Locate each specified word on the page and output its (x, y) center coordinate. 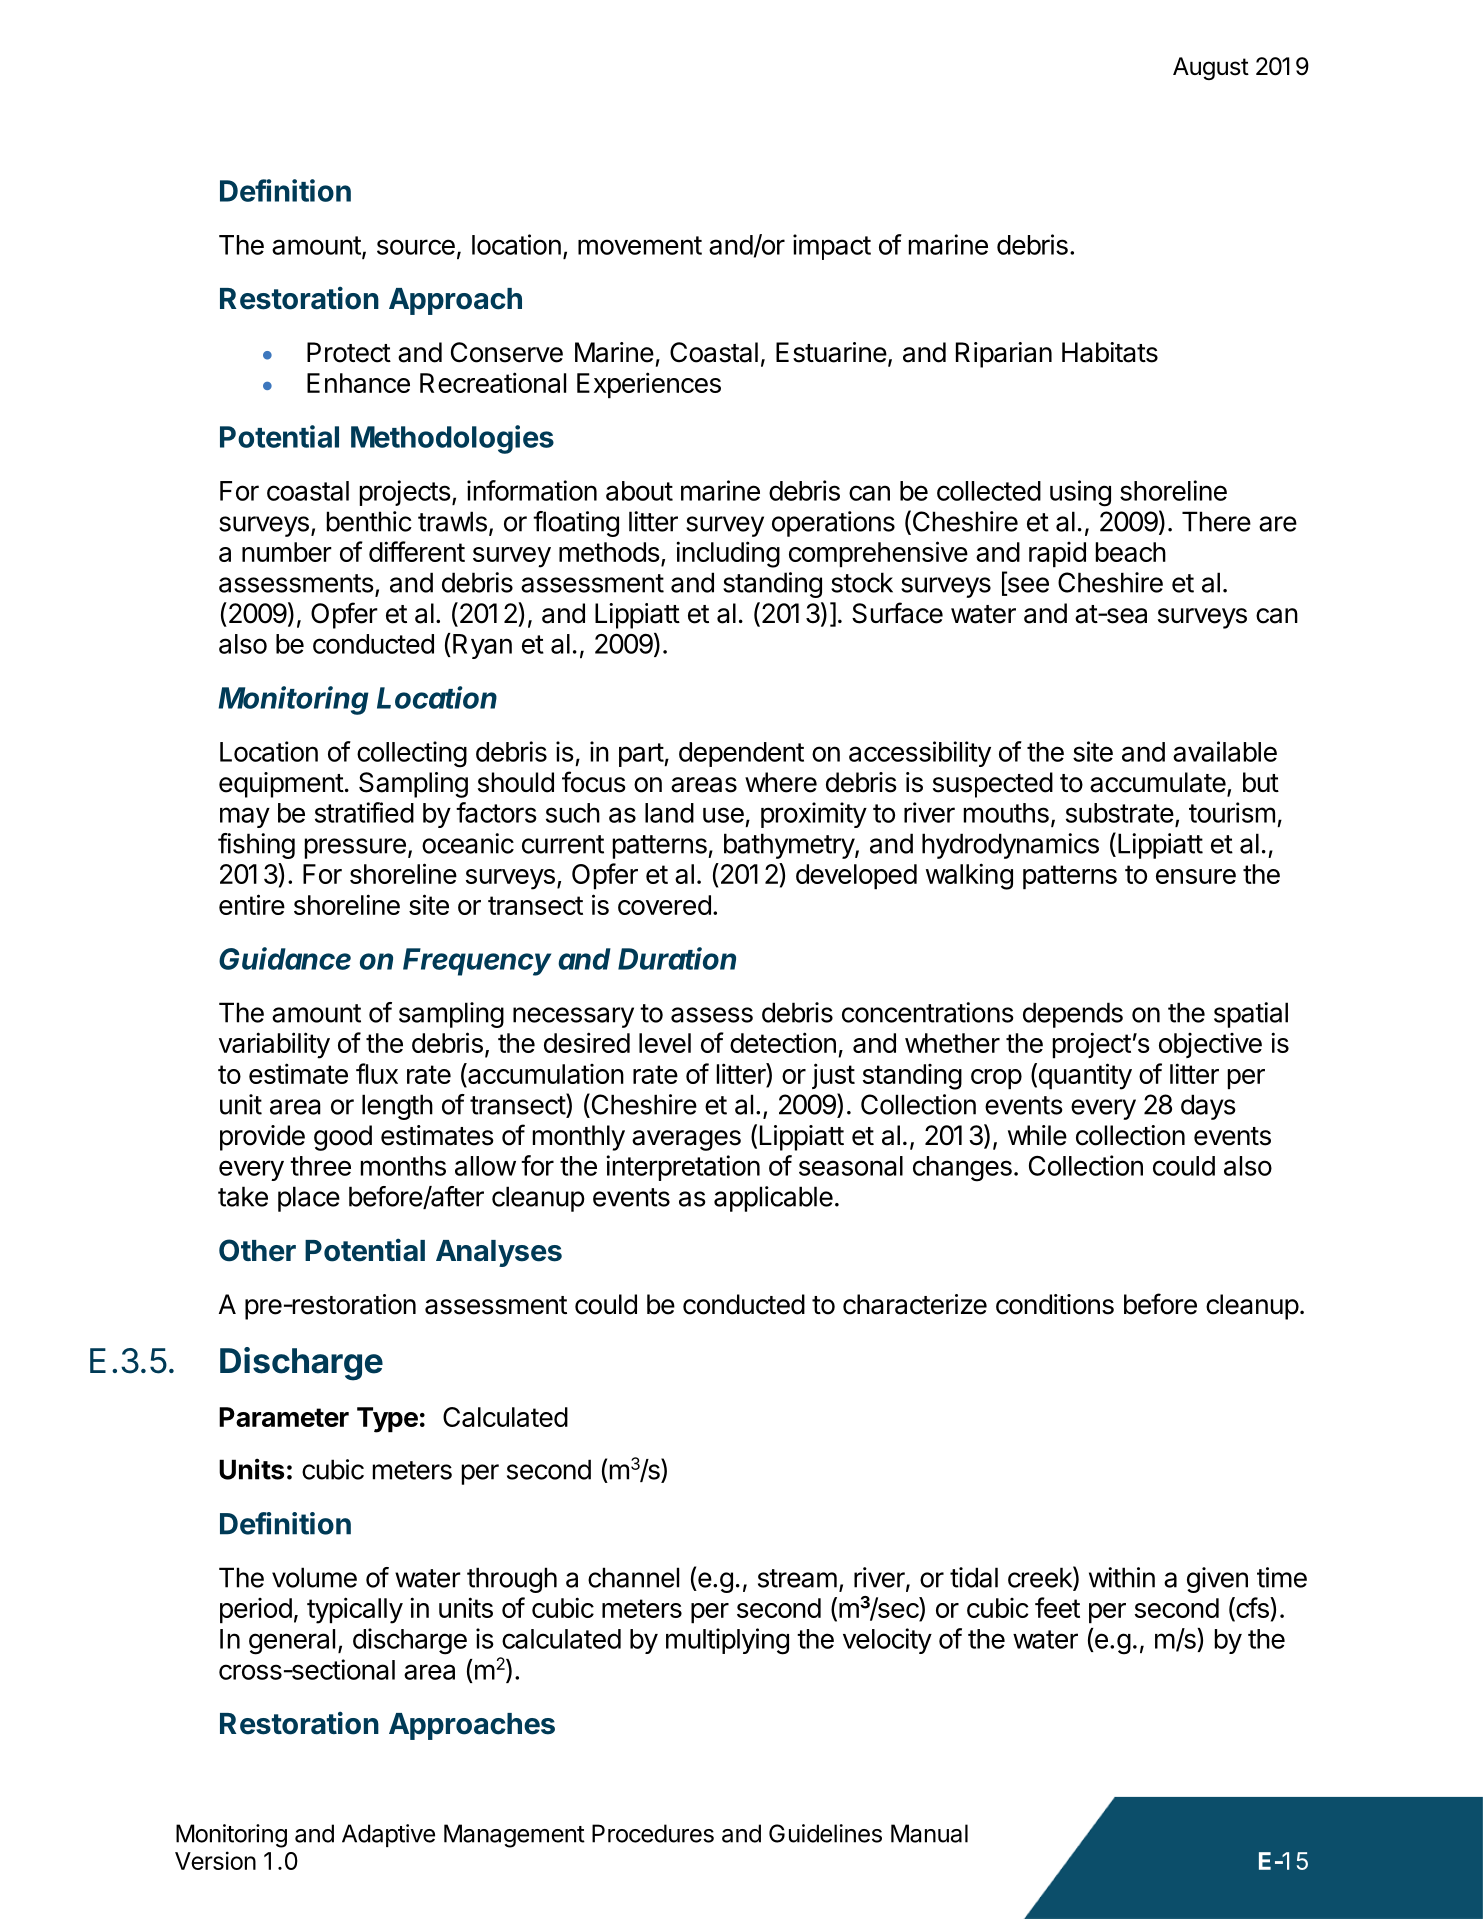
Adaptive (388, 1835)
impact (832, 247)
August (1211, 68)
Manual (929, 1833)
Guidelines (825, 1833)
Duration (677, 958)
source (416, 247)
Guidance (285, 958)
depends (1073, 1015)
